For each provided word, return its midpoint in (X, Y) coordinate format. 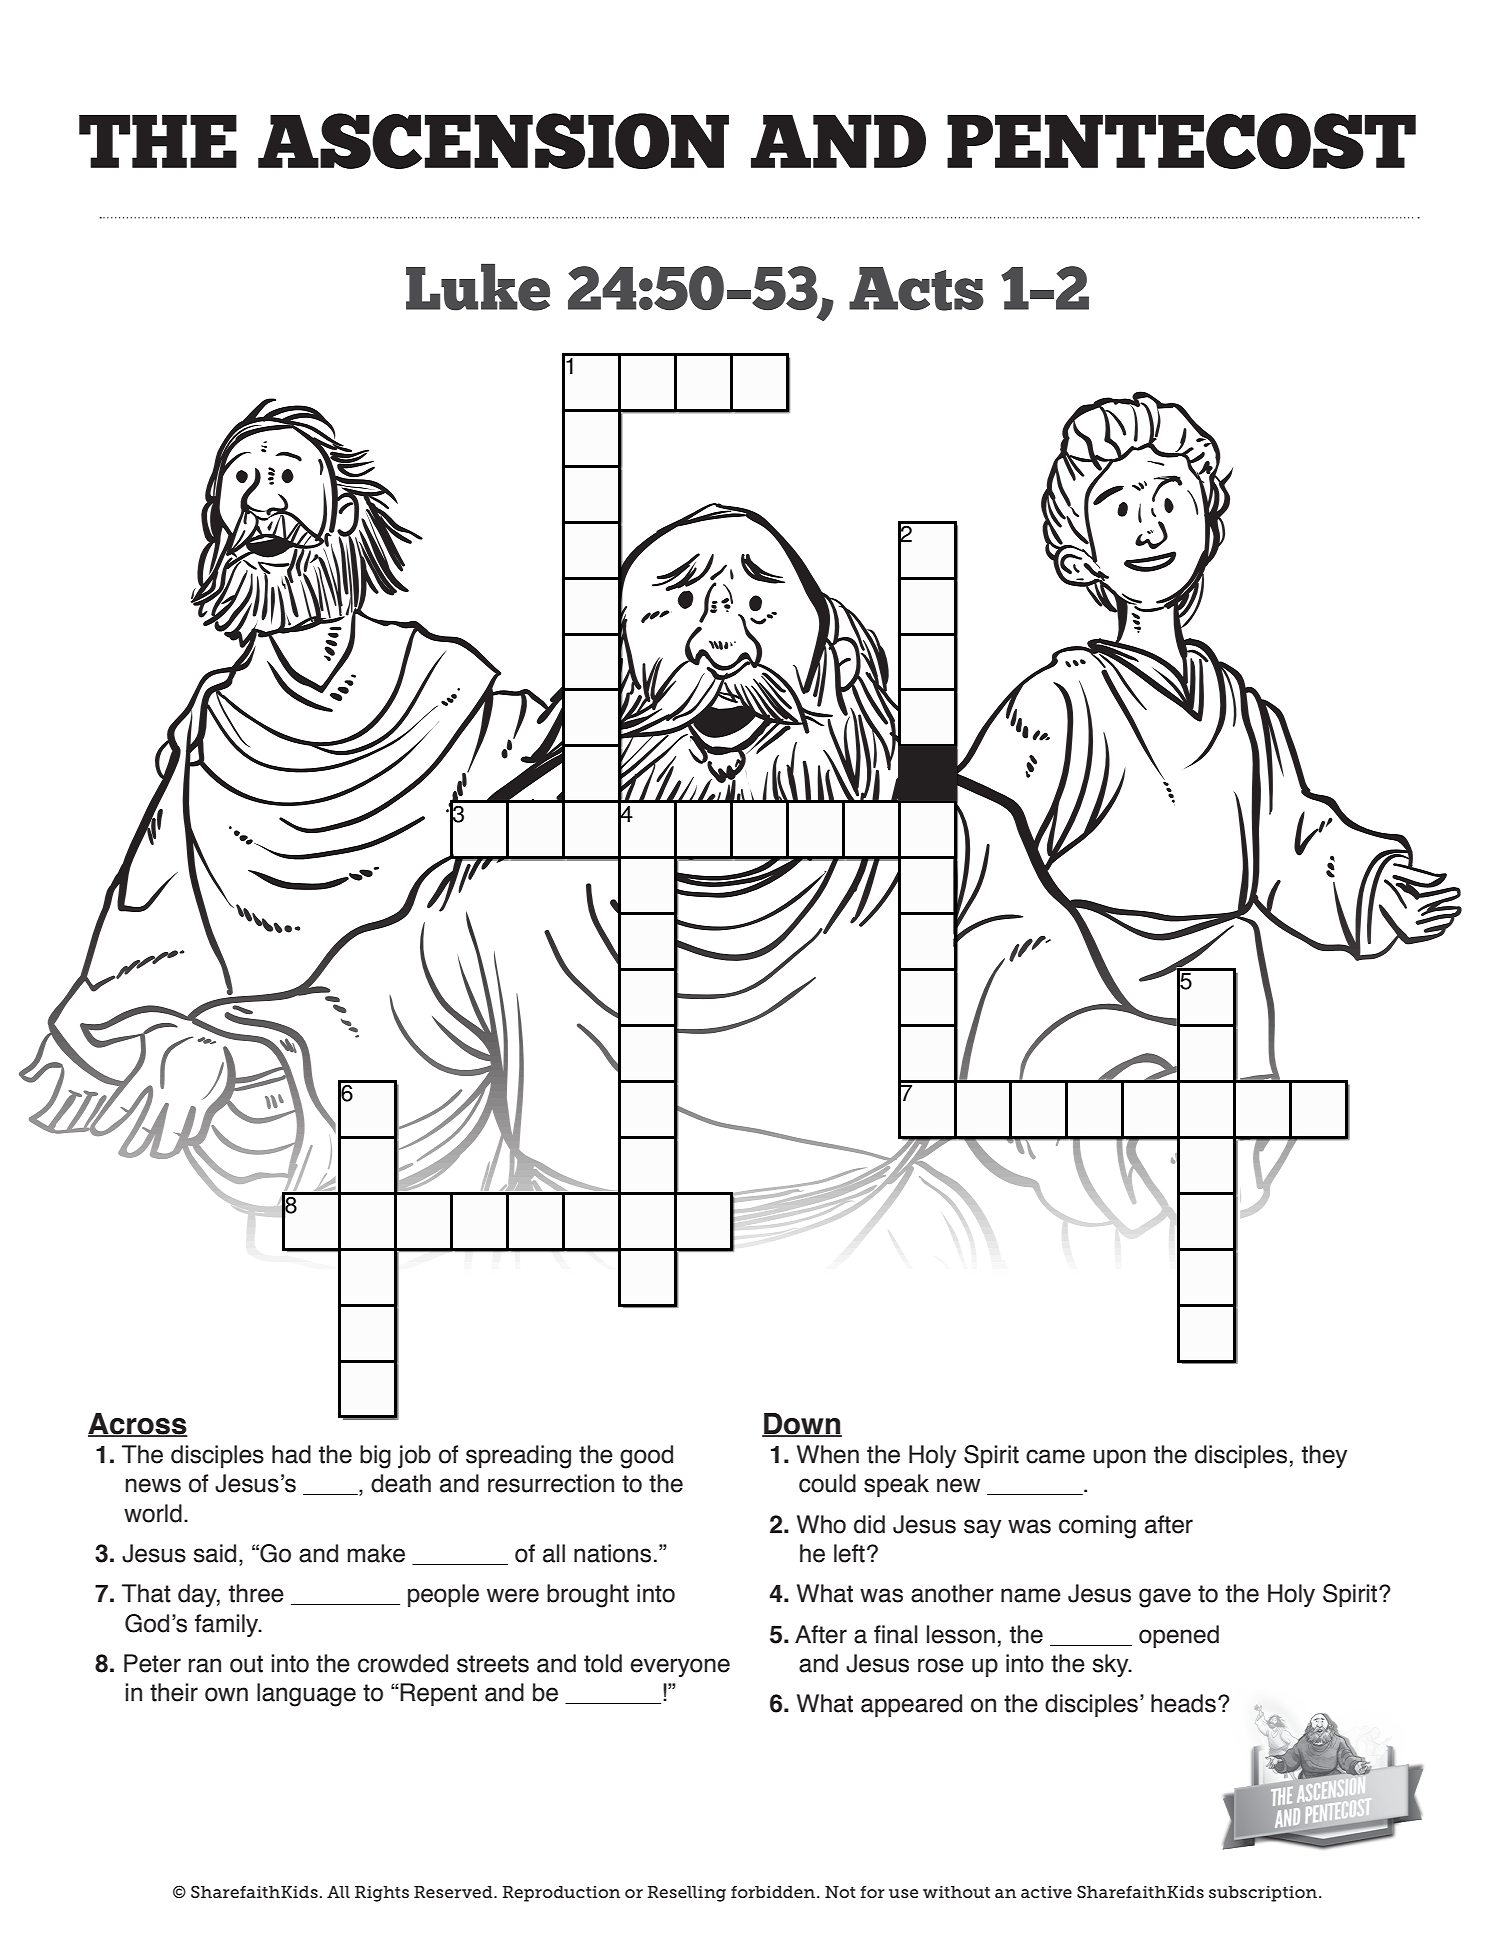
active (1046, 1892)
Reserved (454, 1892)
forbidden (773, 1892)
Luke (478, 287)
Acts (916, 289)
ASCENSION (493, 141)
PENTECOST (1181, 141)
